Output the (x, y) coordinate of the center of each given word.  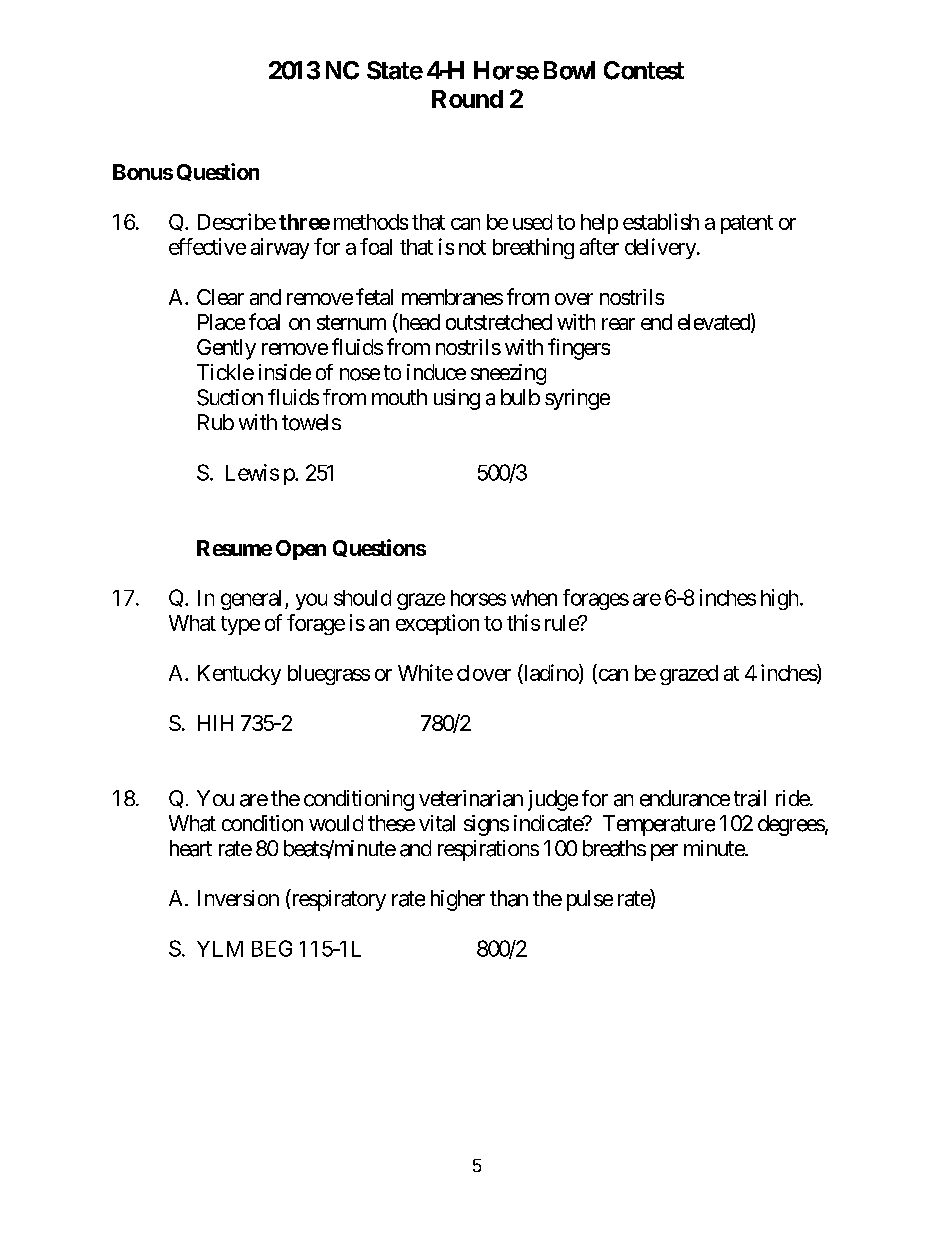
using (457, 399)
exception (437, 624)
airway (280, 248)
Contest (644, 70)
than (509, 898)
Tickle (225, 372)
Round (467, 99)
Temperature (659, 825)
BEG (272, 948)
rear (618, 324)
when (534, 598)
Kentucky (239, 675)
